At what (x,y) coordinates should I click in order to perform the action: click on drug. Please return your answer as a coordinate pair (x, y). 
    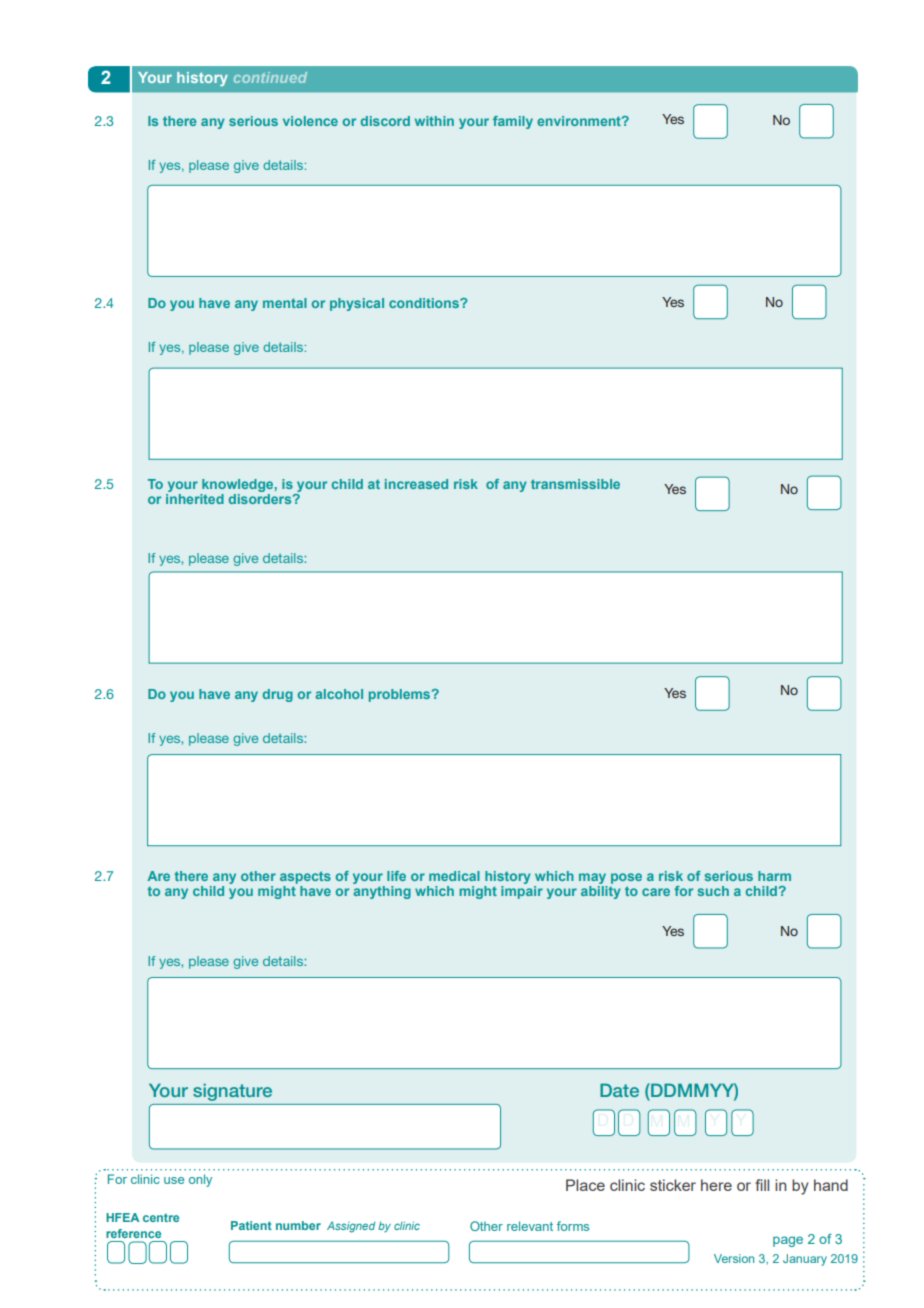
    Looking at the image, I should click on (278, 695).
